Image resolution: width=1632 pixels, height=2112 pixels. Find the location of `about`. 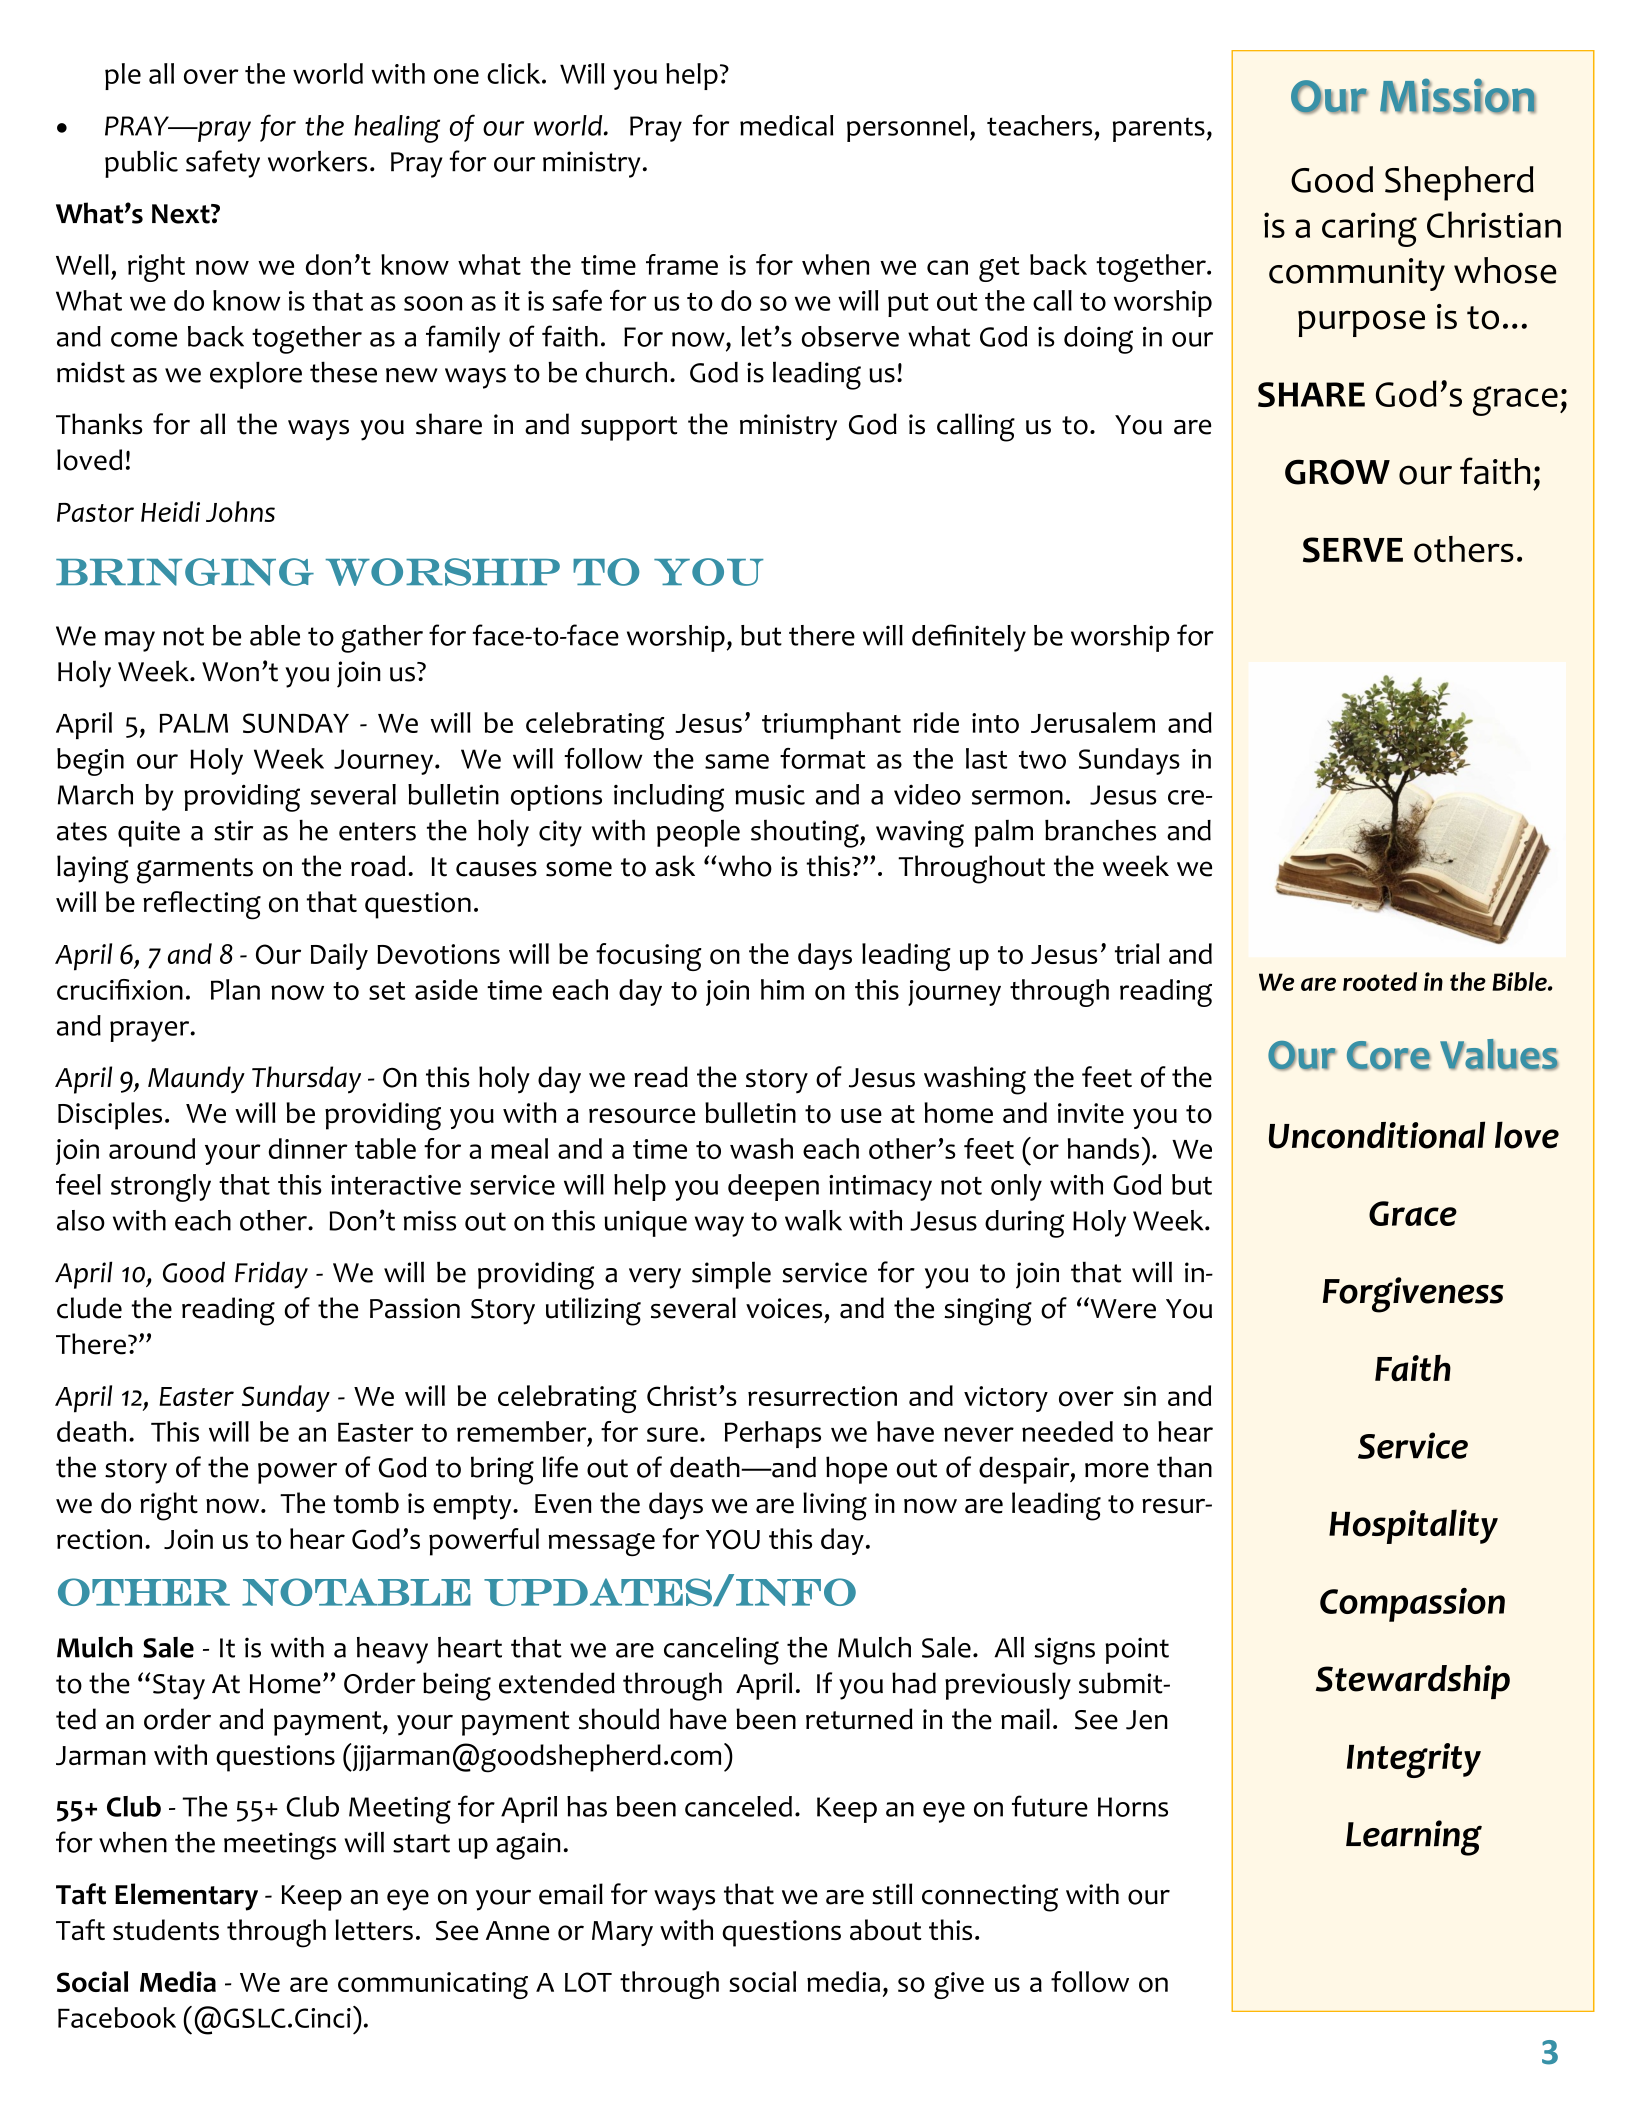

about is located at coordinates (885, 1930).
